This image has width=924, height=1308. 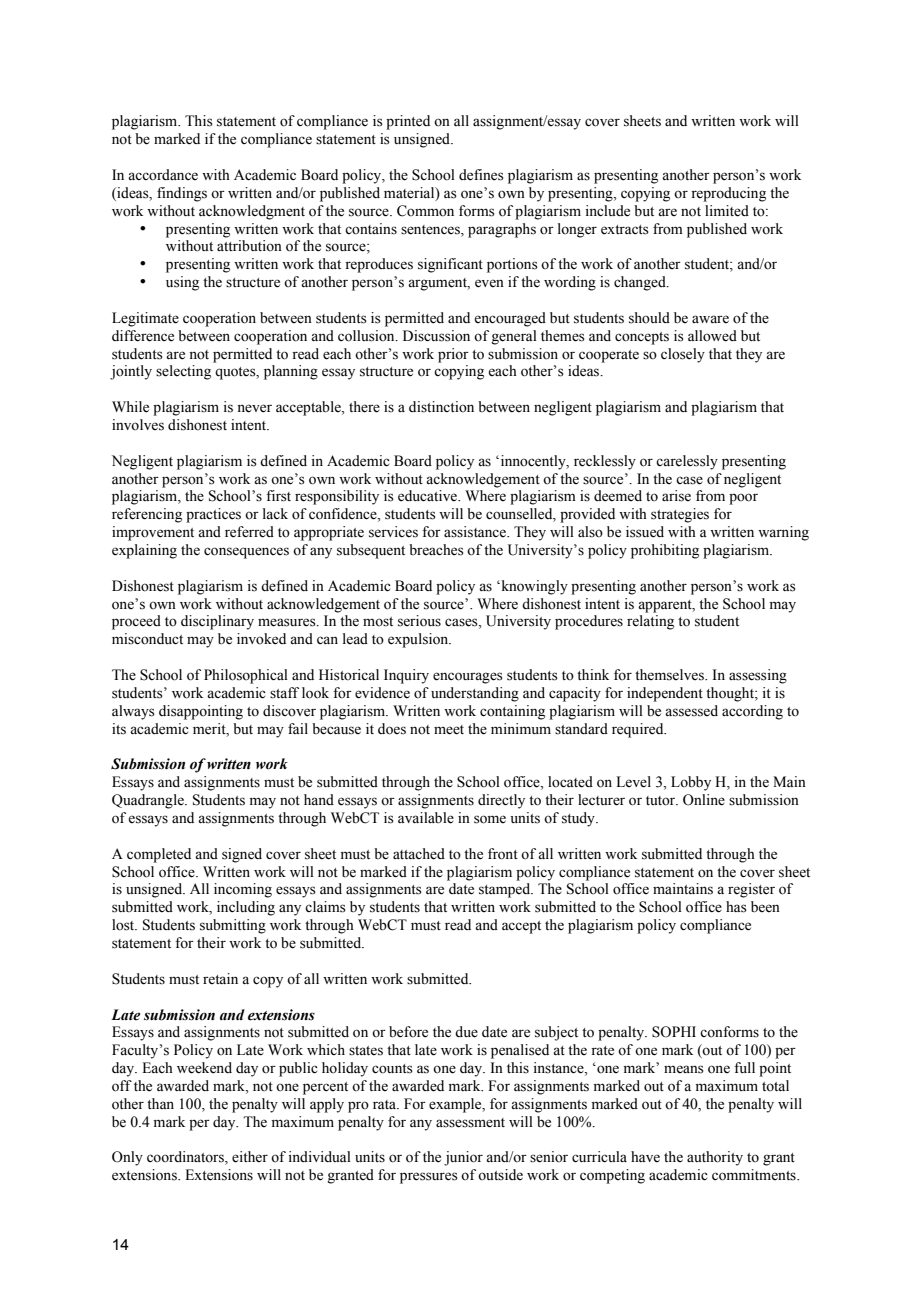 What do you see at coordinates (163, 175) in the image?
I see `accordance` at bounding box center [163, 175].
